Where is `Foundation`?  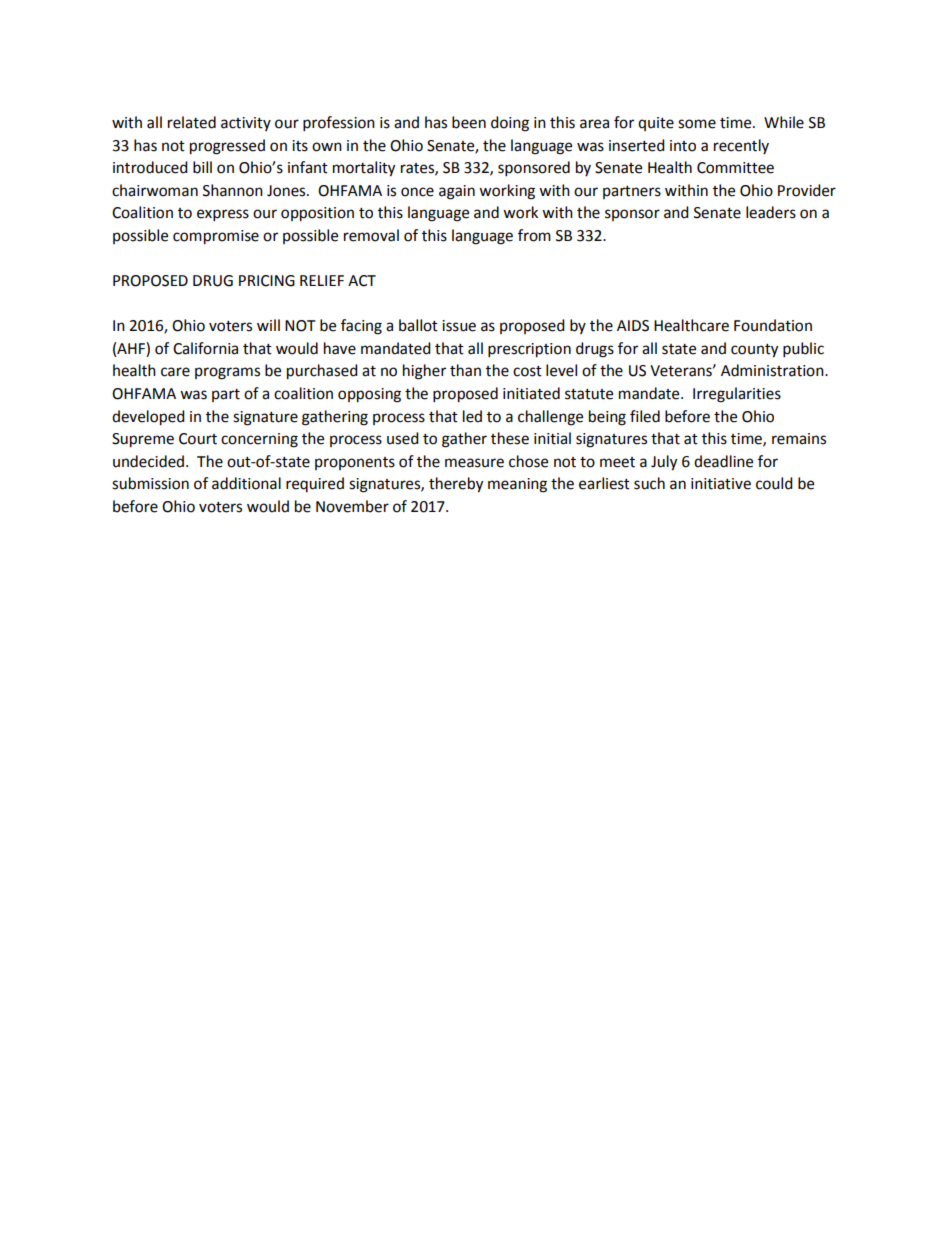 Foundation is located at coordinates (773, 325).
